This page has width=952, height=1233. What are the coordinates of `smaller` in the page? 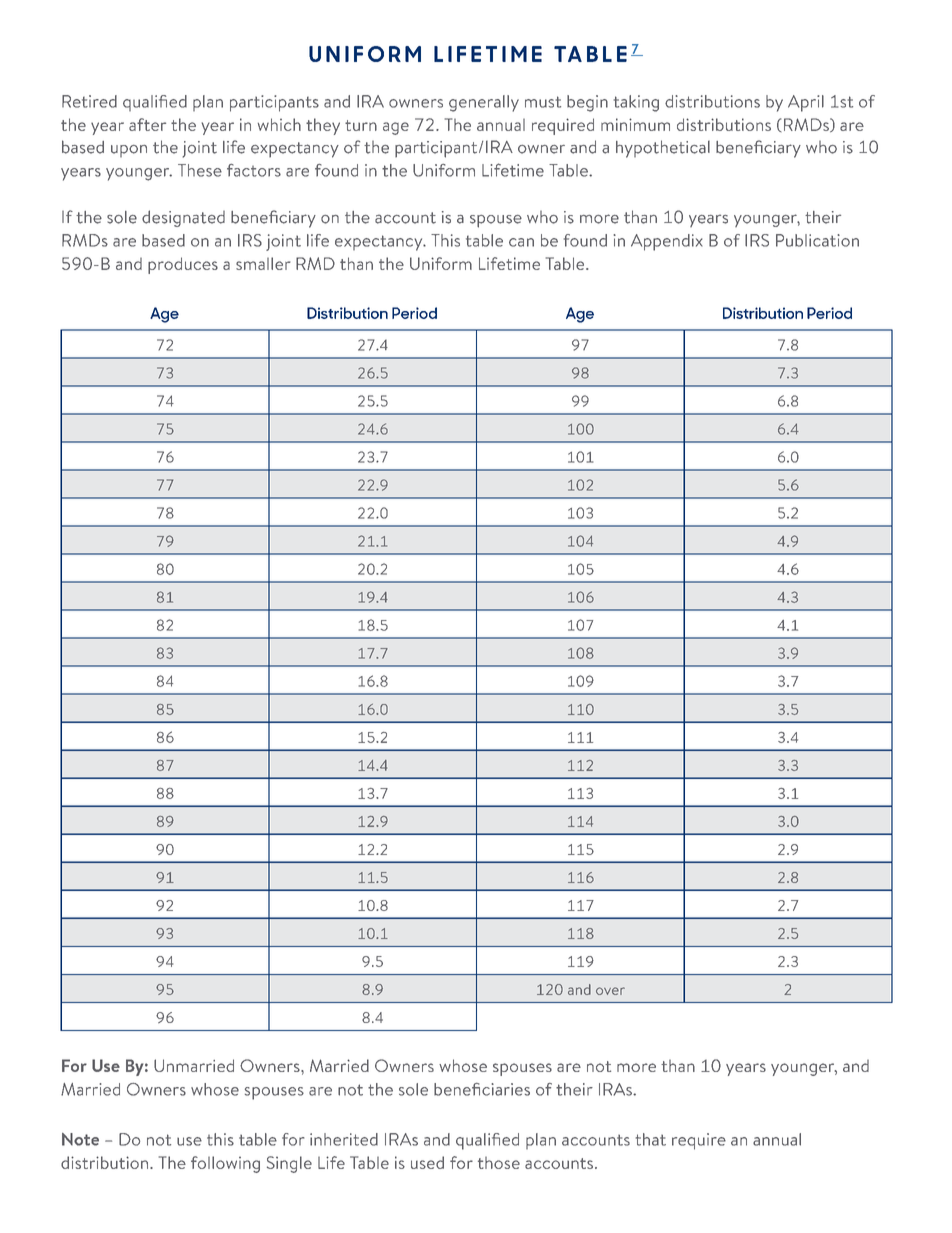 It's located at (263, 263).
